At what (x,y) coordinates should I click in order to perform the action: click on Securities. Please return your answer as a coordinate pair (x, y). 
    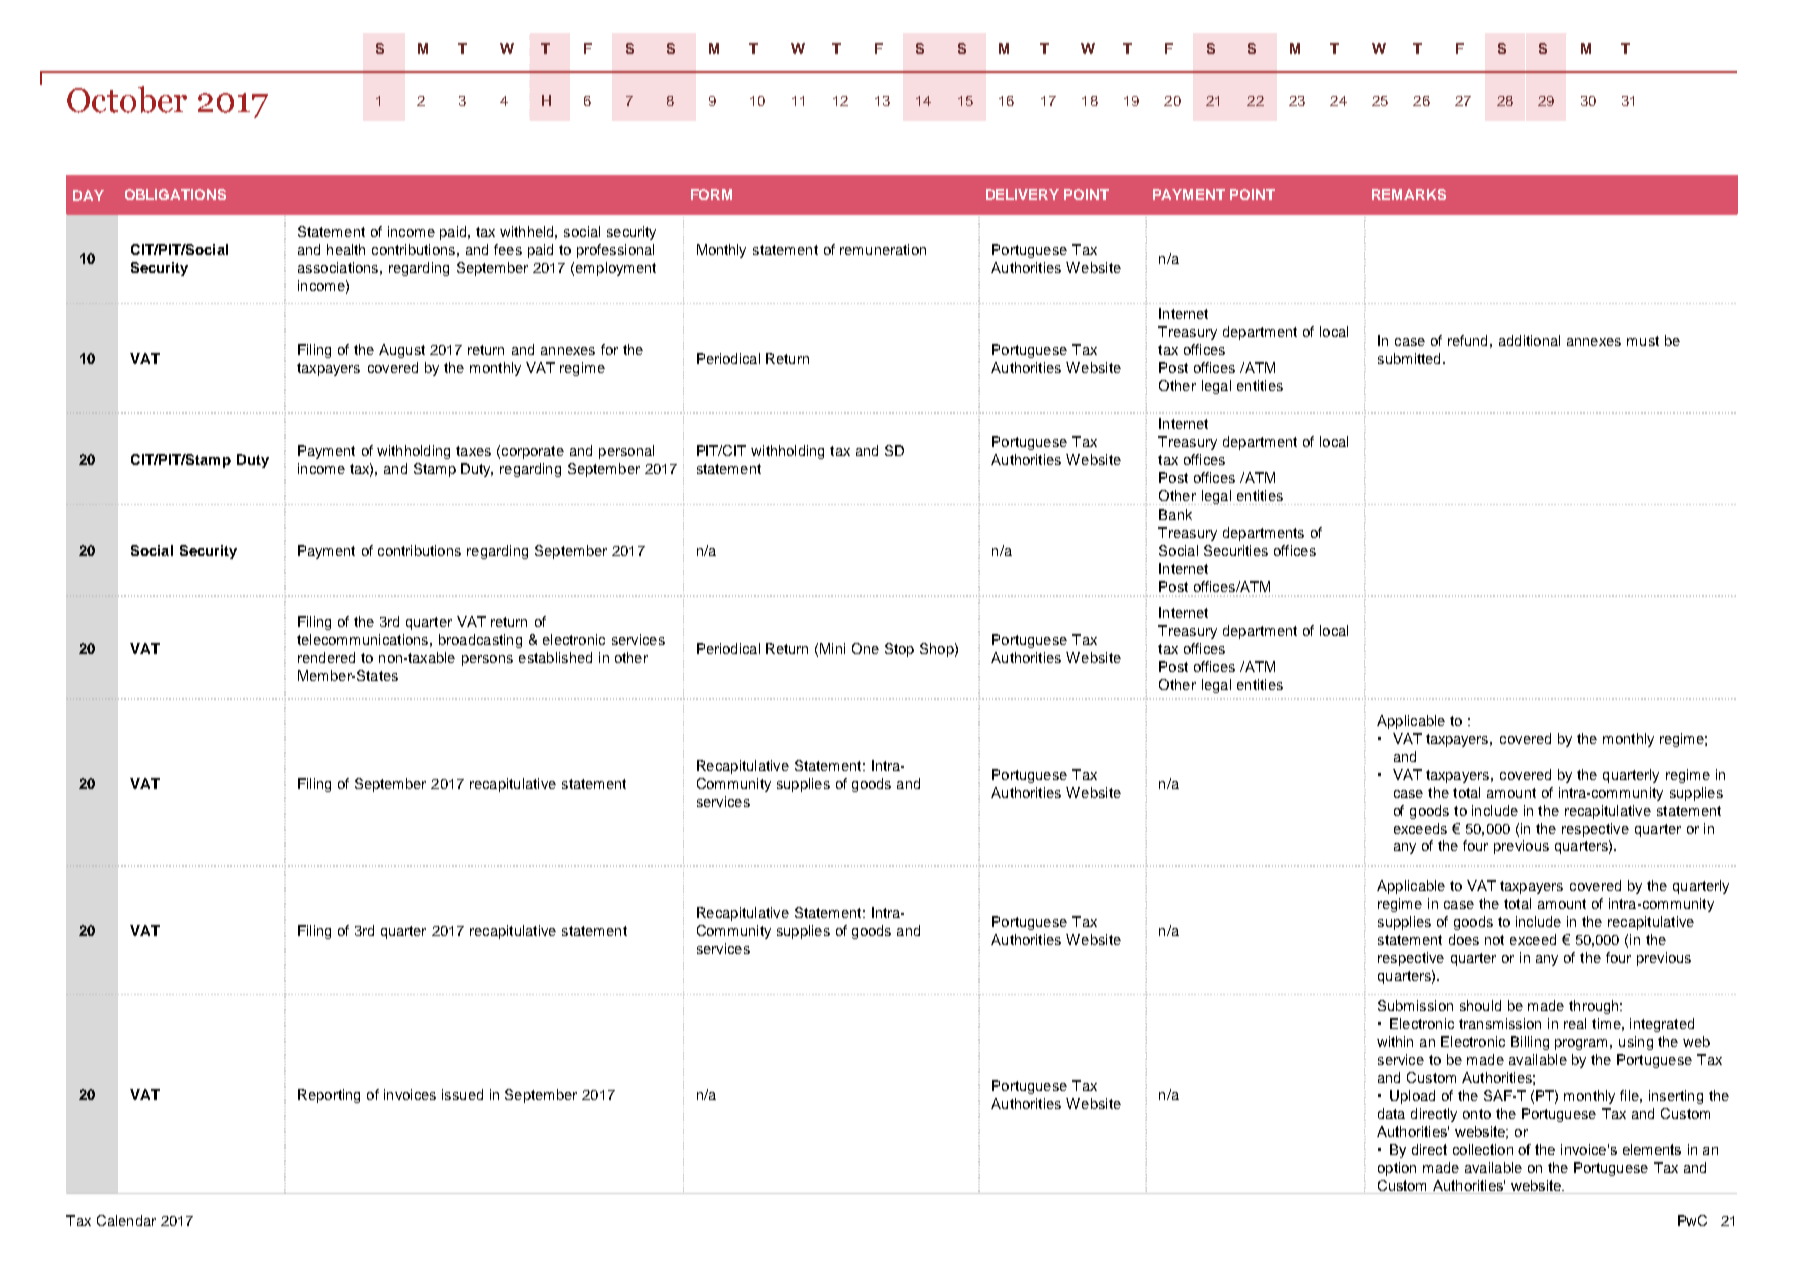
    Looking at the image, I should click on (1236, 550).
